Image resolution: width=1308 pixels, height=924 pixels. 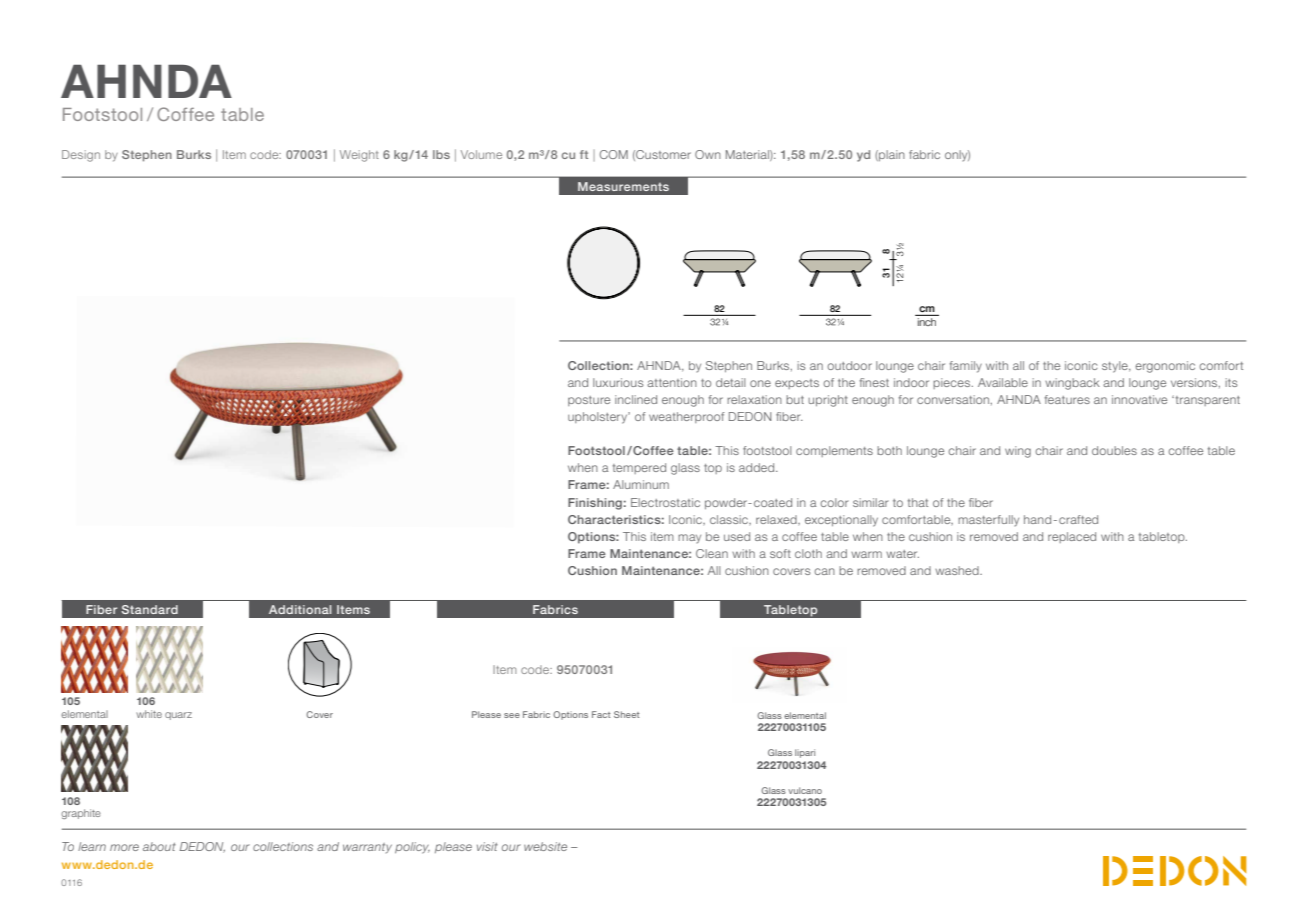 What do you see at coordinates (623, 186) in the screenshot?
I see `Measurements` at bounding box center [623, 186].
